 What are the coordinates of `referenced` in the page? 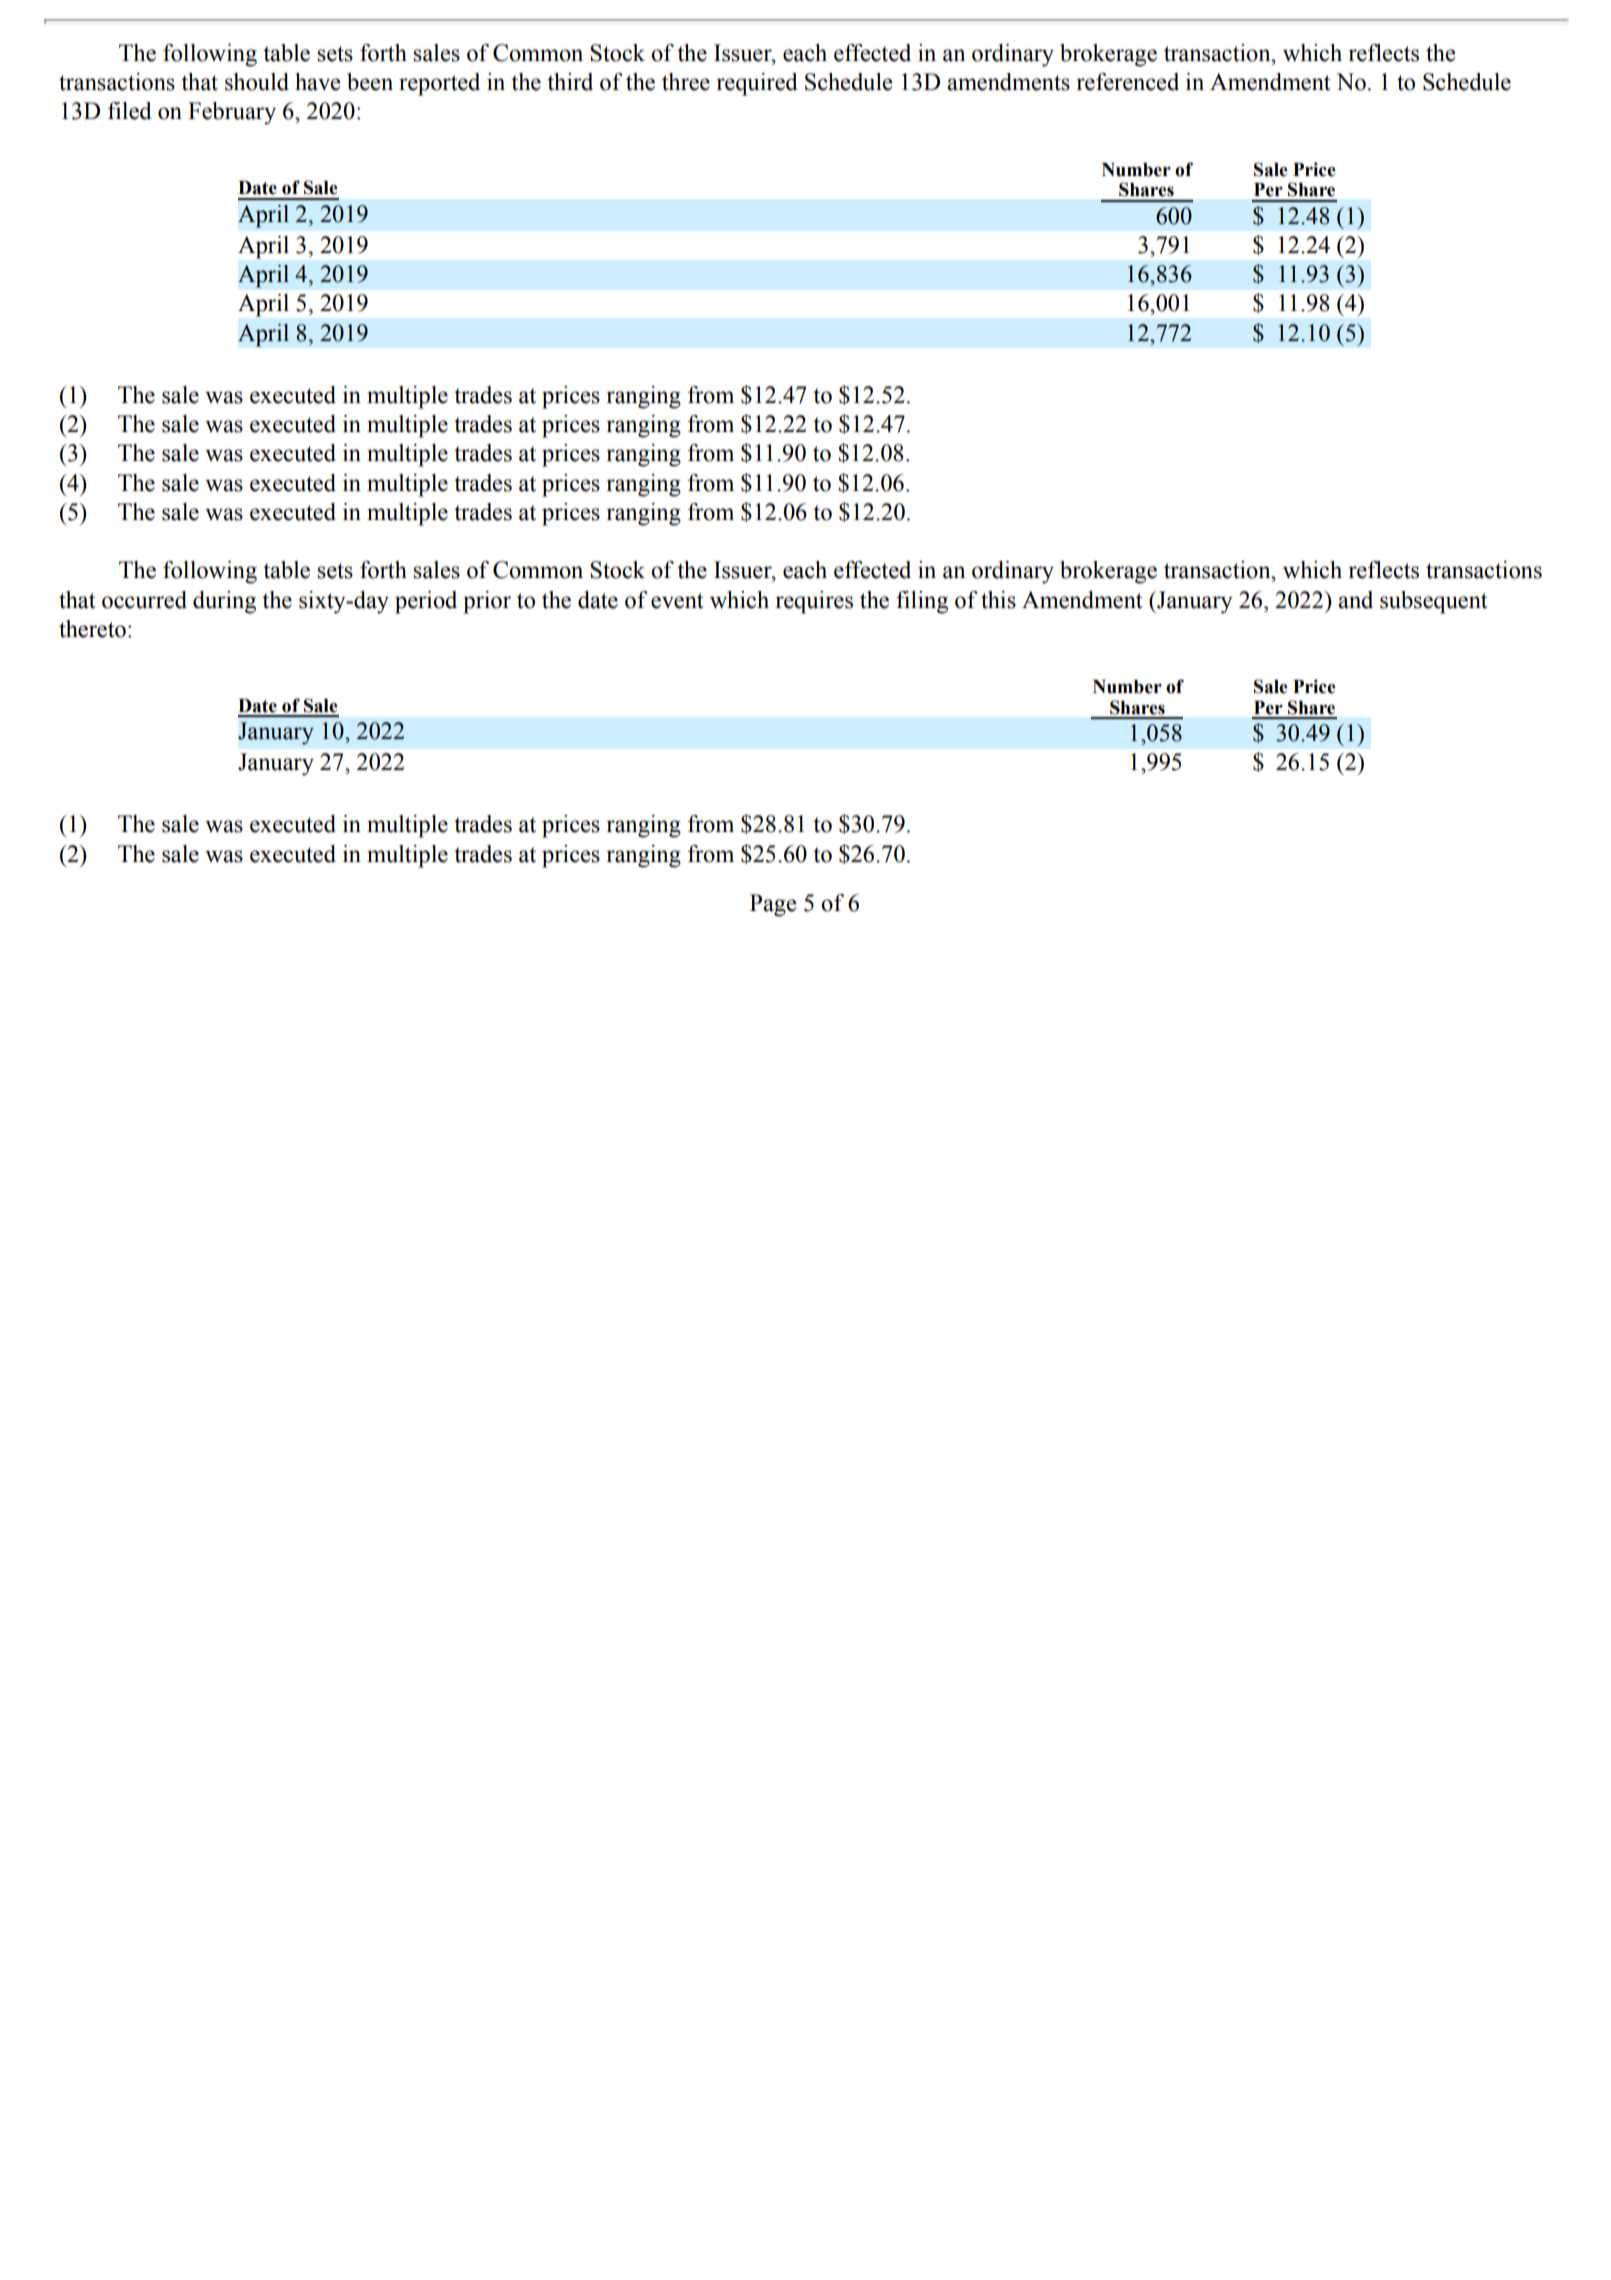 It's located at (1127, 82).
